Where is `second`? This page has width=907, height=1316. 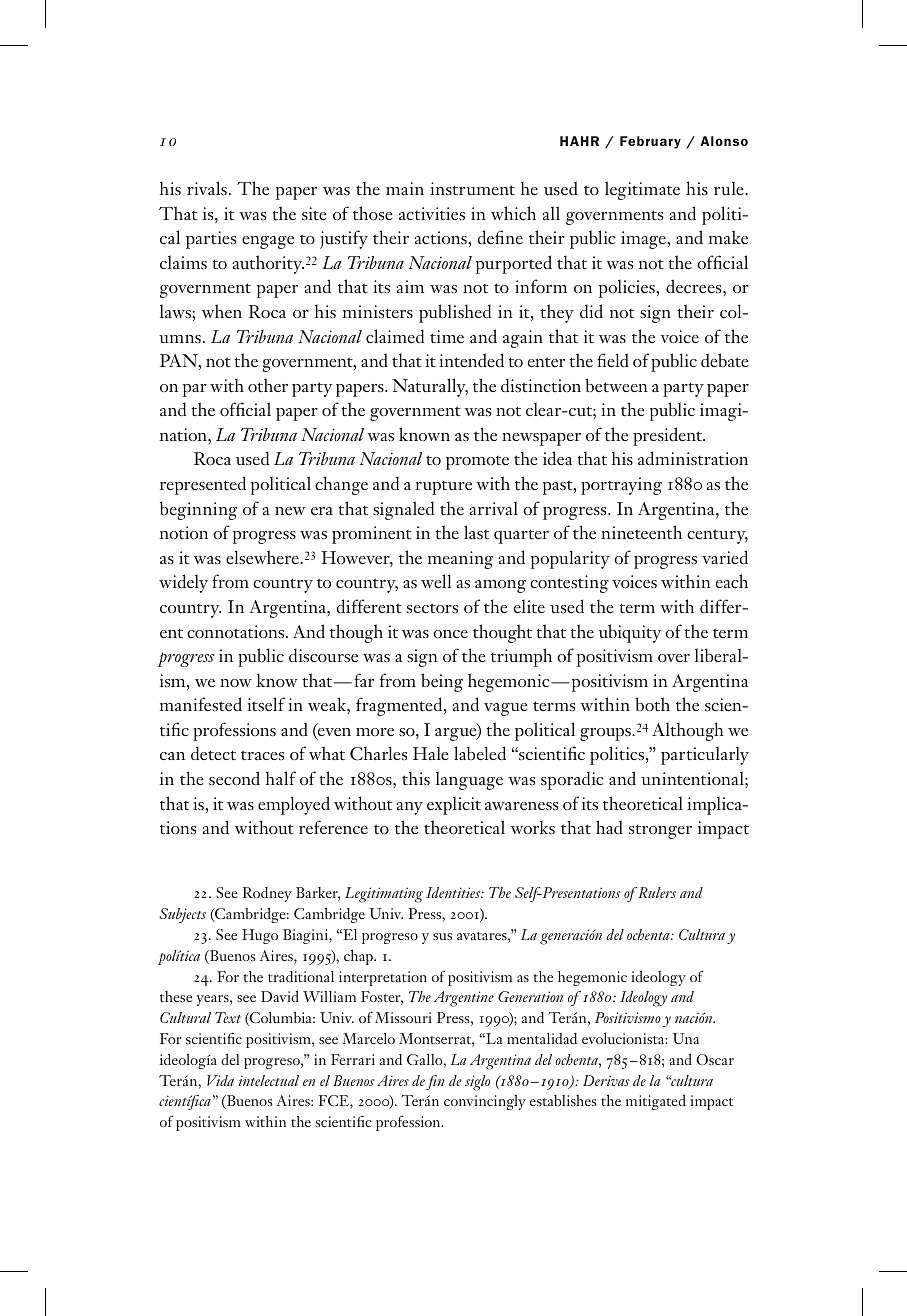
second is located at coordinates (234, 778).
